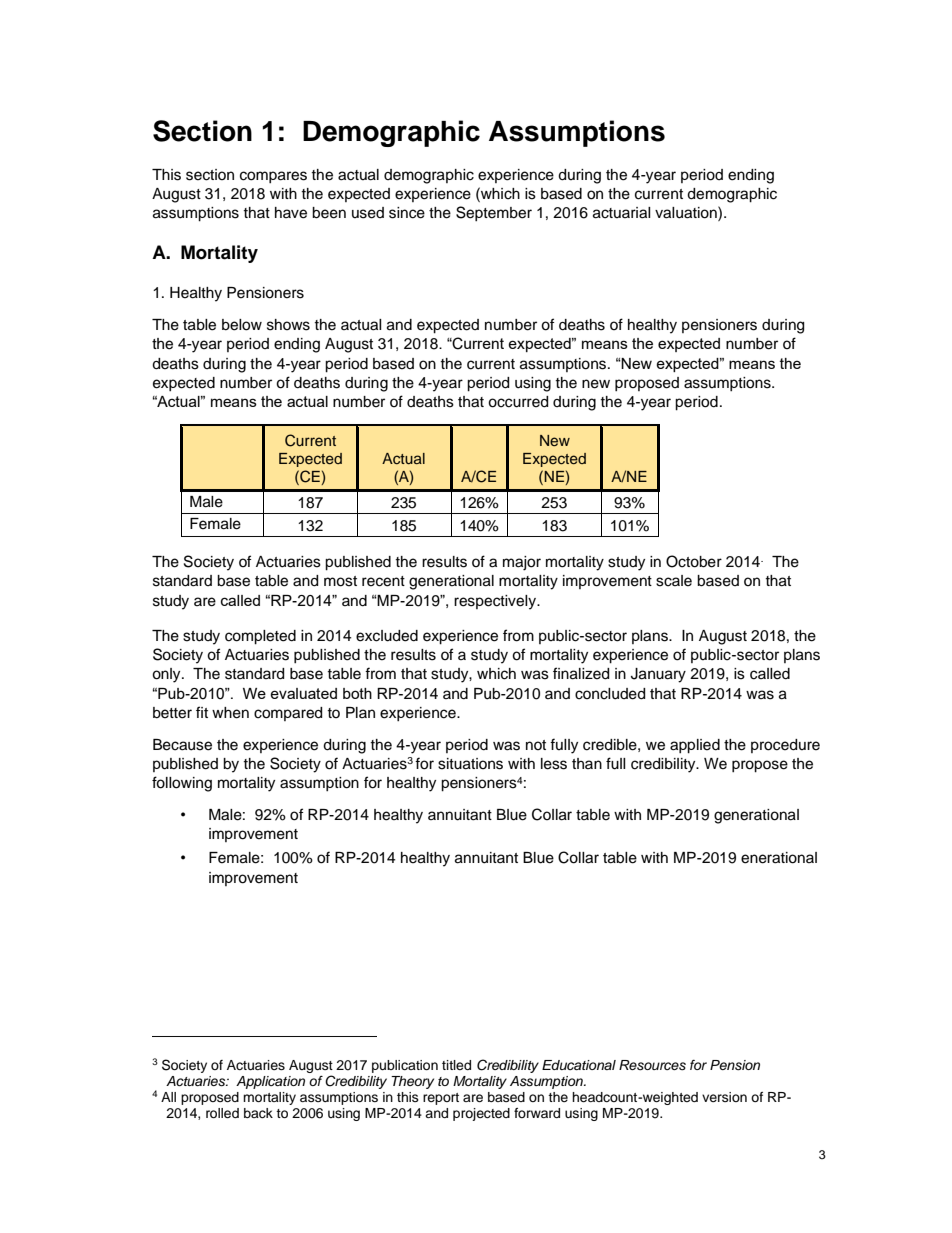 This screenshot has width=952, height=1233. I want to click on September, so click(494, 213).
